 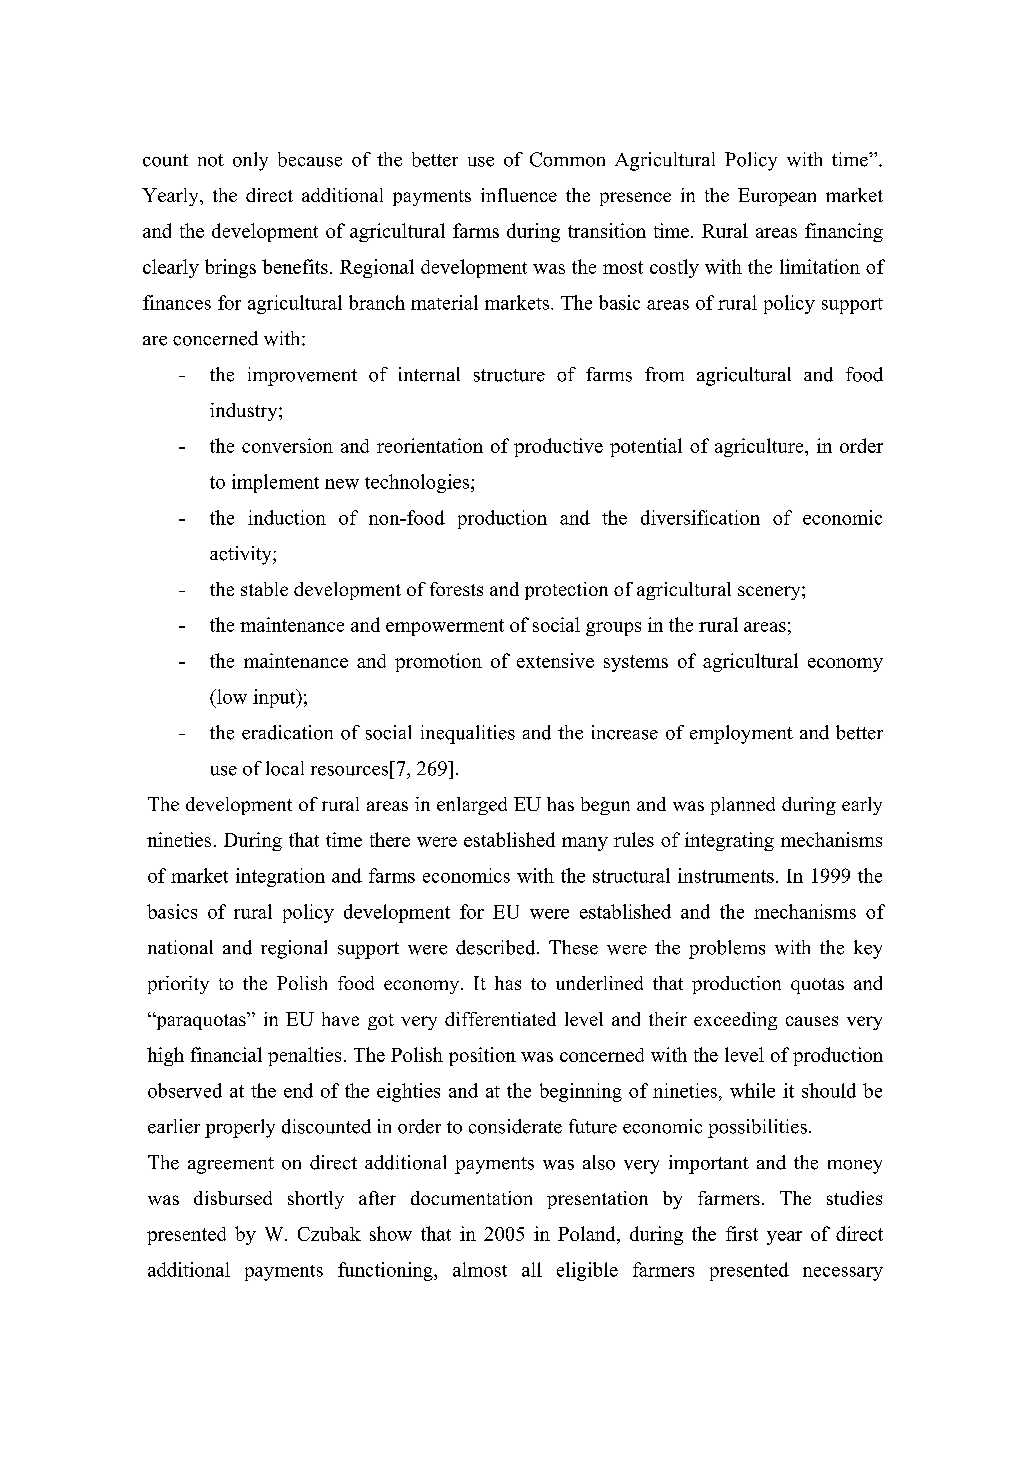 I want to click on disbursed, so click(x=233, y=1198).
